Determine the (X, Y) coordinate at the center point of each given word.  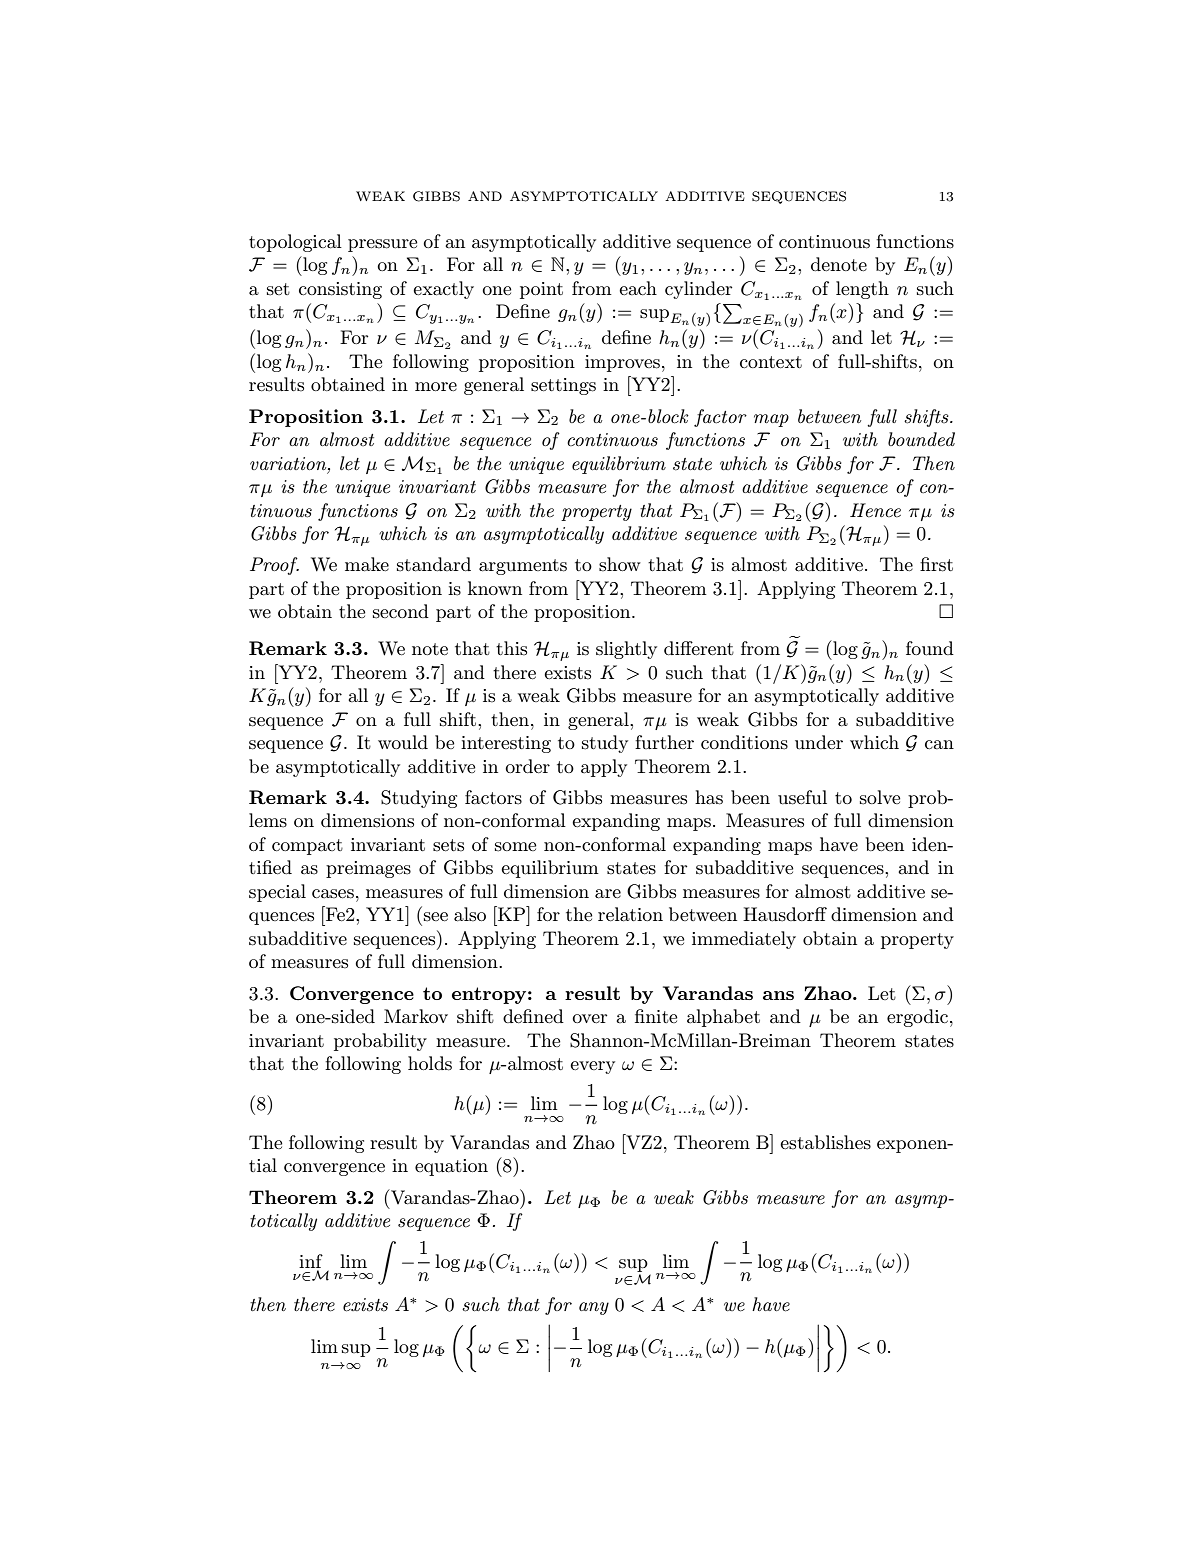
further (664, 742)
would (403, 742)
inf (311, 1261)
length (862, 290)
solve (880, 797)
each (638, 288)
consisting (340, 290)
